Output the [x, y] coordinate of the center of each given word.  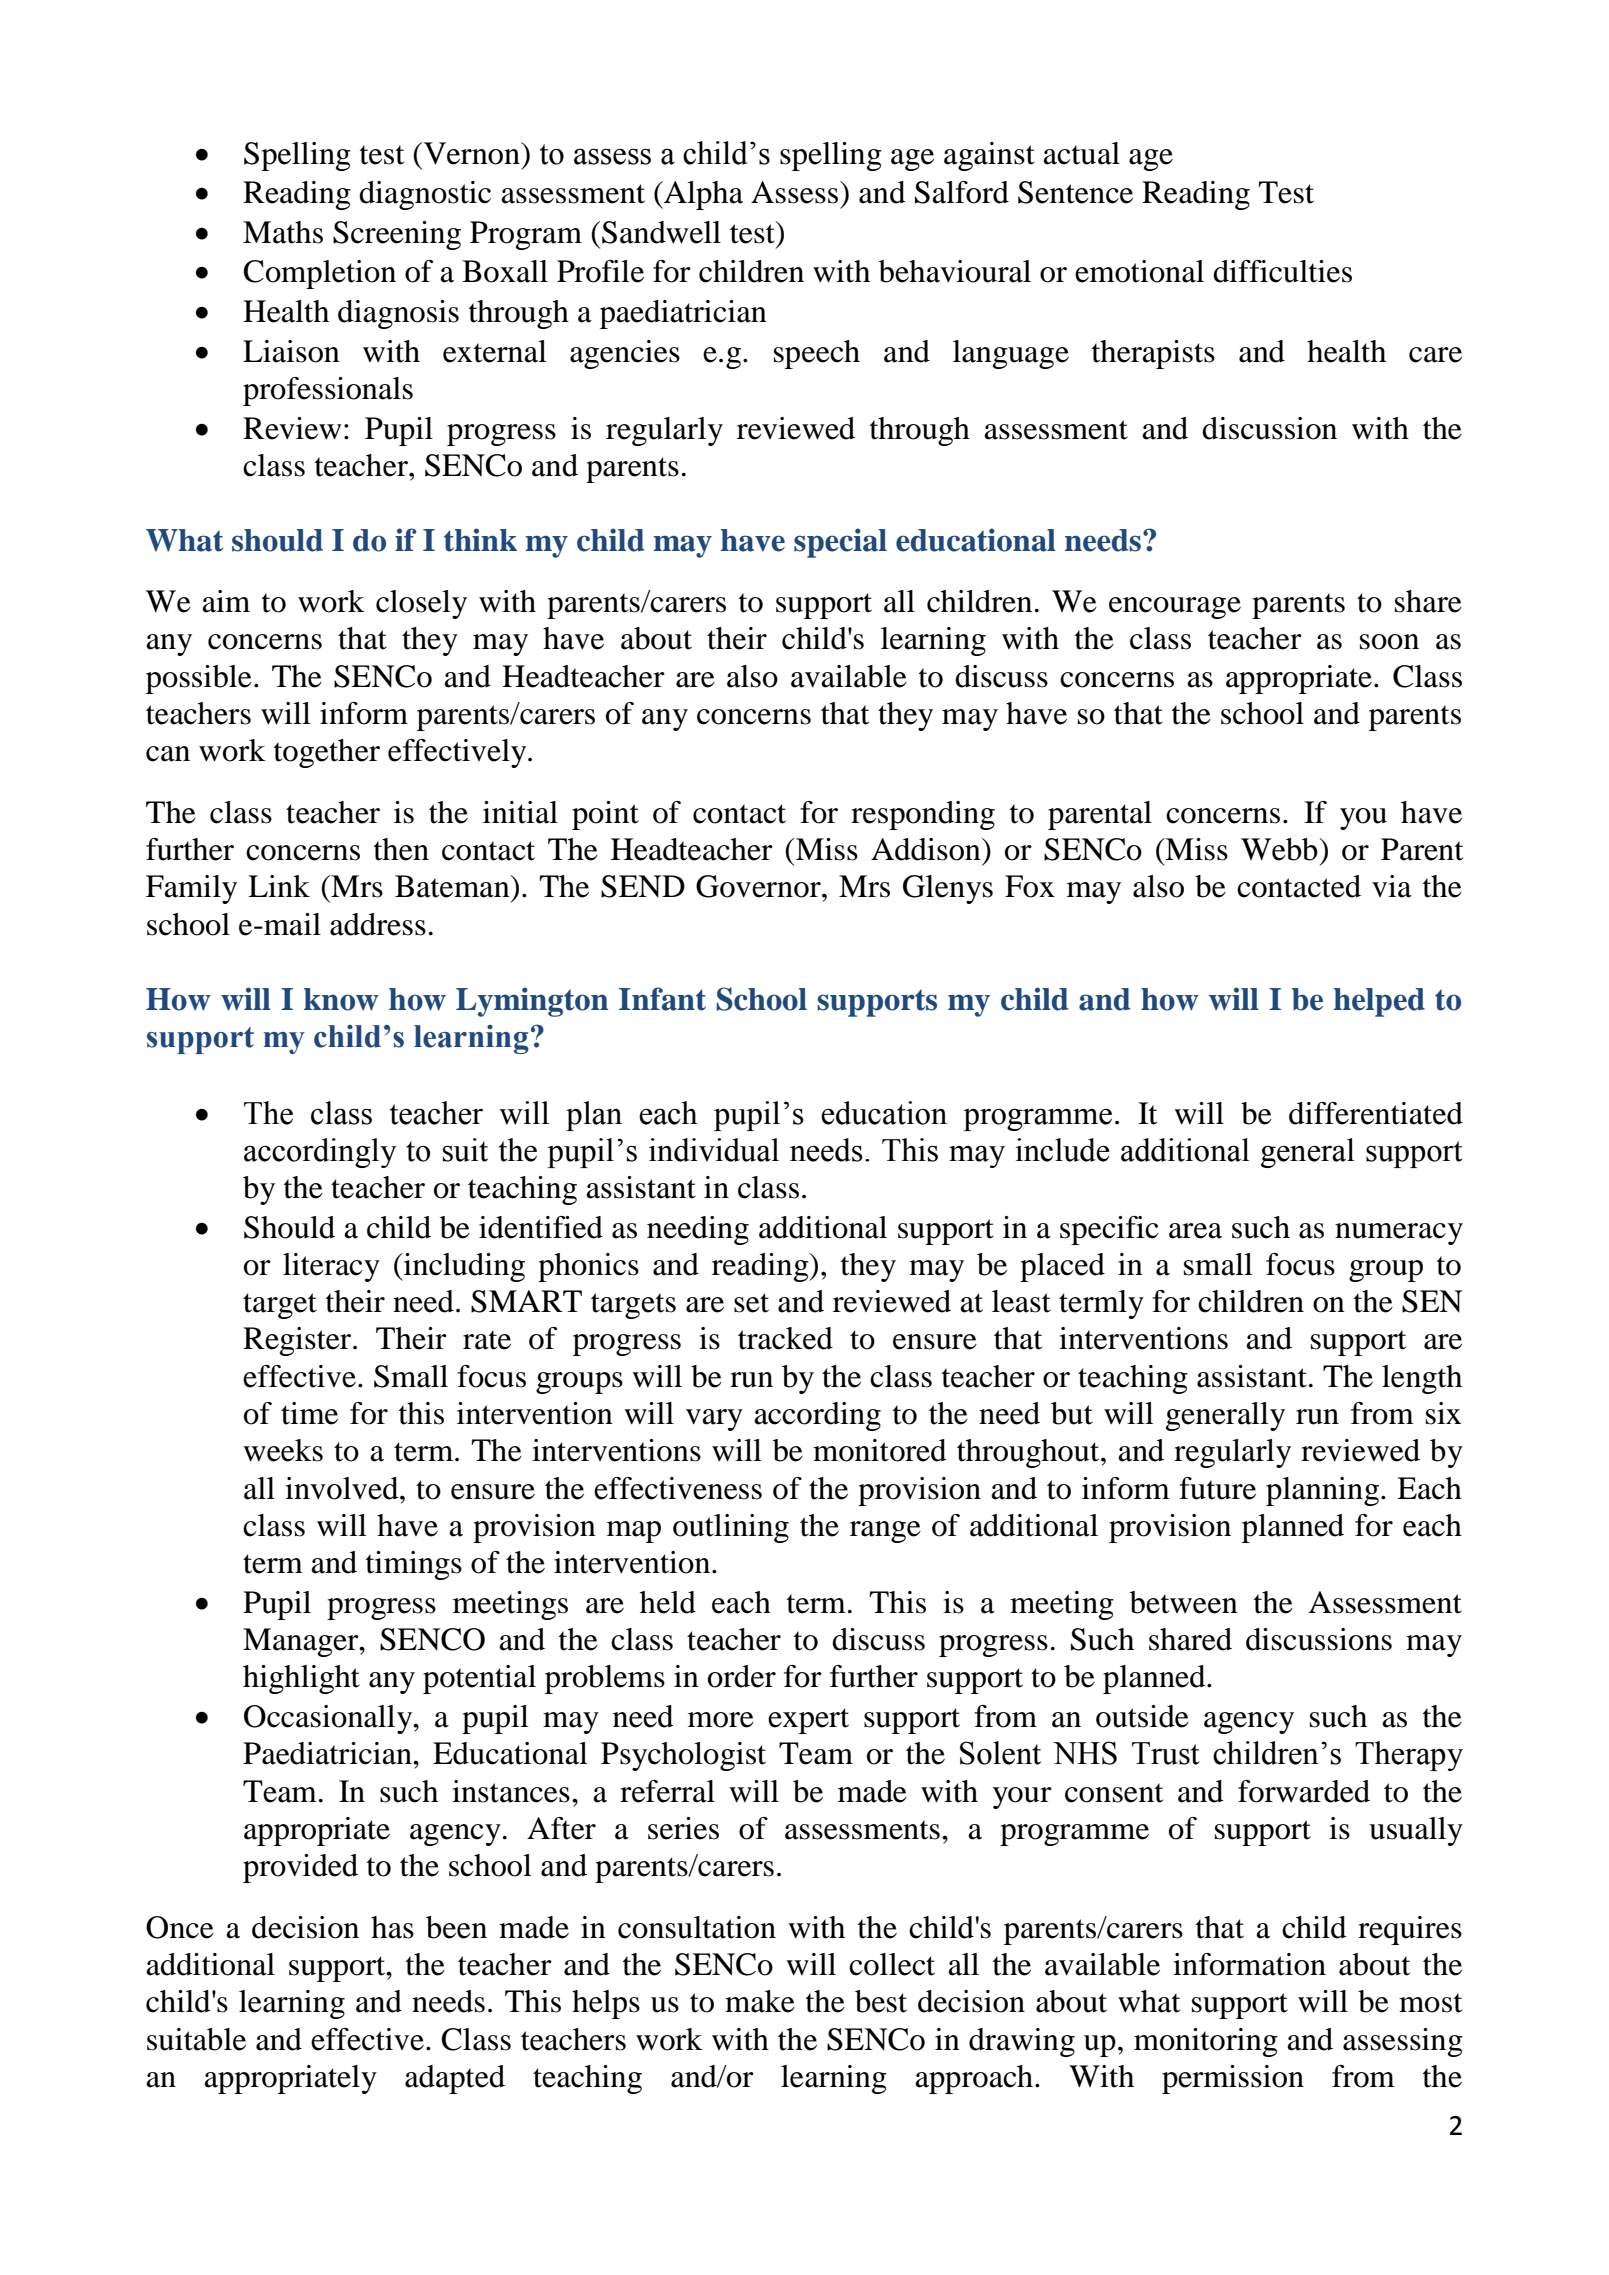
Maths [283, 232]
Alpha [702, 195]
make [760, 2001]
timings [414, 1565]
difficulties [1282, 271]
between [1184, 1602]
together [327, 753]
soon [1389, 642]
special [840, 543]
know [341, 999]
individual [714, 1150]
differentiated [1376, 1113]
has [392, 1927]
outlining [731, 1528]
